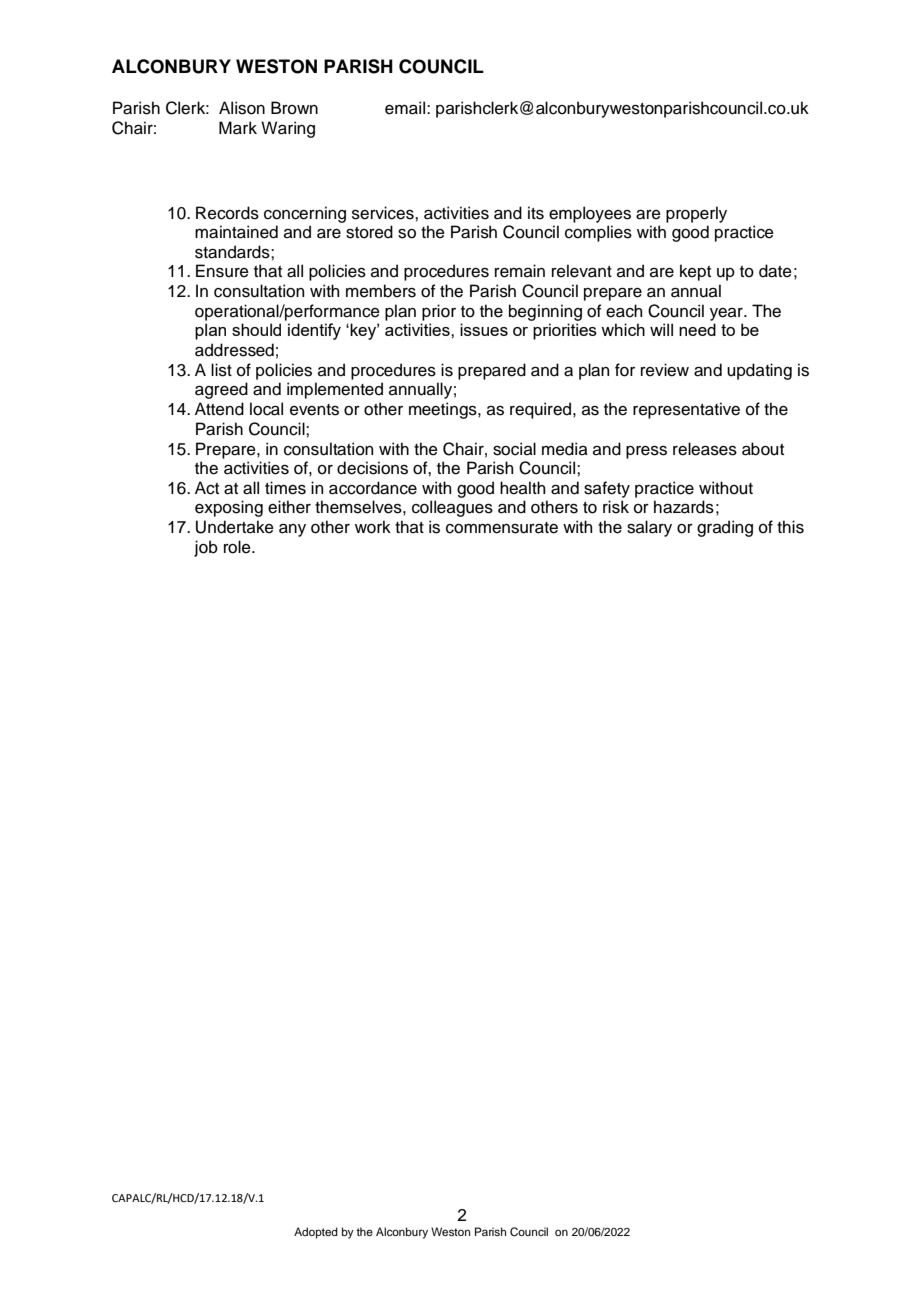  Describe the element at coordinates (502, 528) in the image. I see `commensurate` at that location.
